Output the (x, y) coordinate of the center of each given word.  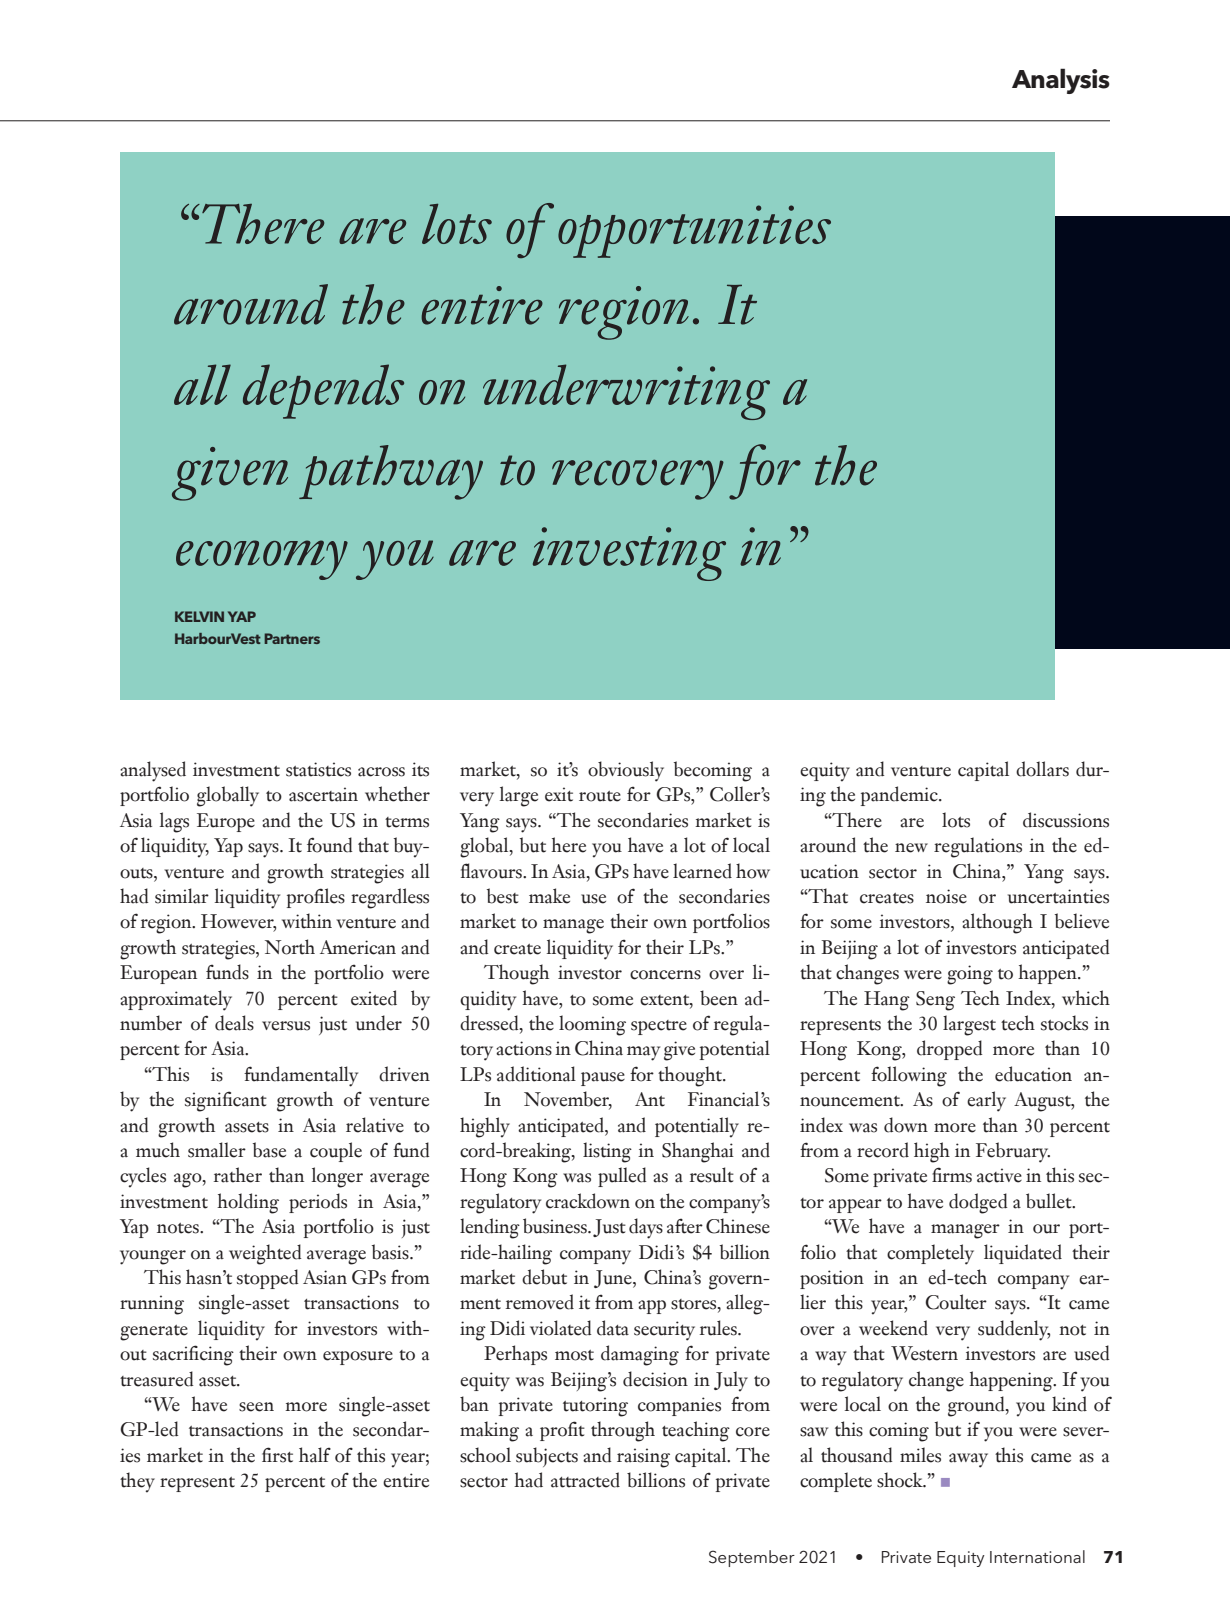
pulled (622, 1177)
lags (174, 822)
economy (262, 560)
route (600, 796)
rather (238, 1175)
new (911, 848)
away (968, 1460)
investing (629, 554)
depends (323, 391)
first (277, 1455)
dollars (1042, 769)
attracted (585, 1480)
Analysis (1061, 81)
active (999, 1175)
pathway (391, 472)
